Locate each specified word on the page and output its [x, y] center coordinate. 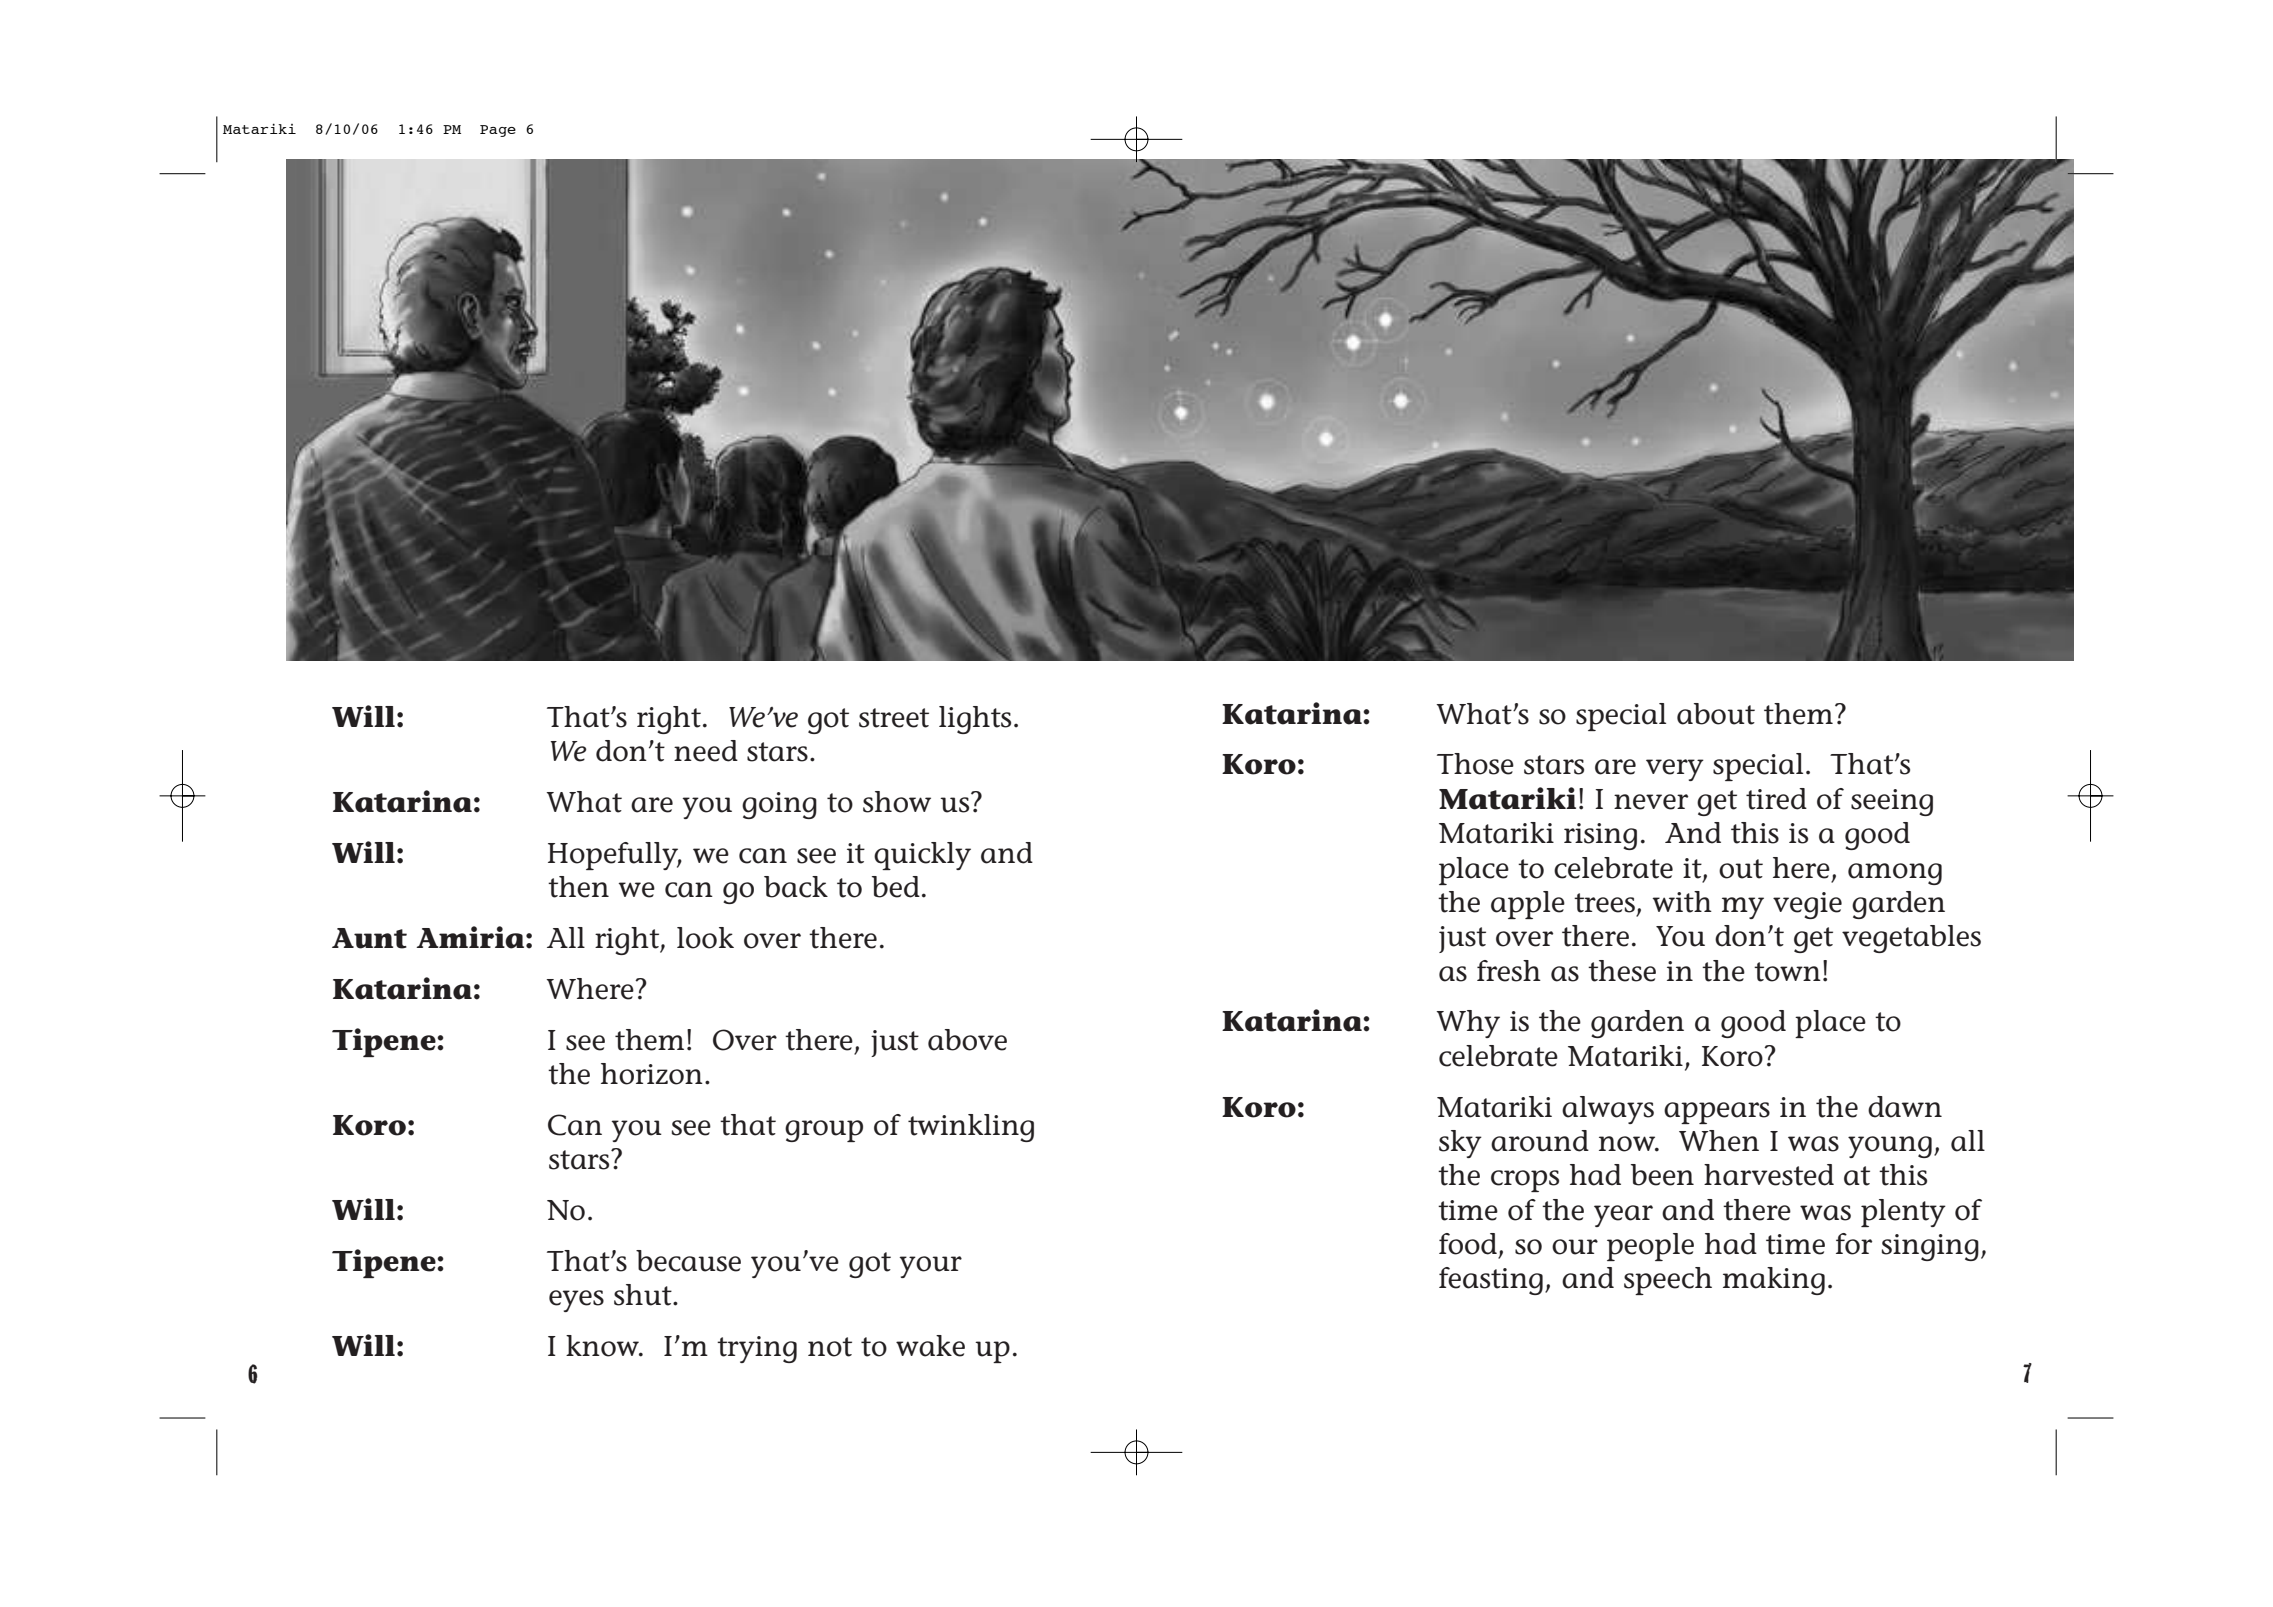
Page [498, 131]
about [1716, 714]
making [1774, 1281]
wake [930, 1346]
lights [975, 720]
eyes [576, 1301]
